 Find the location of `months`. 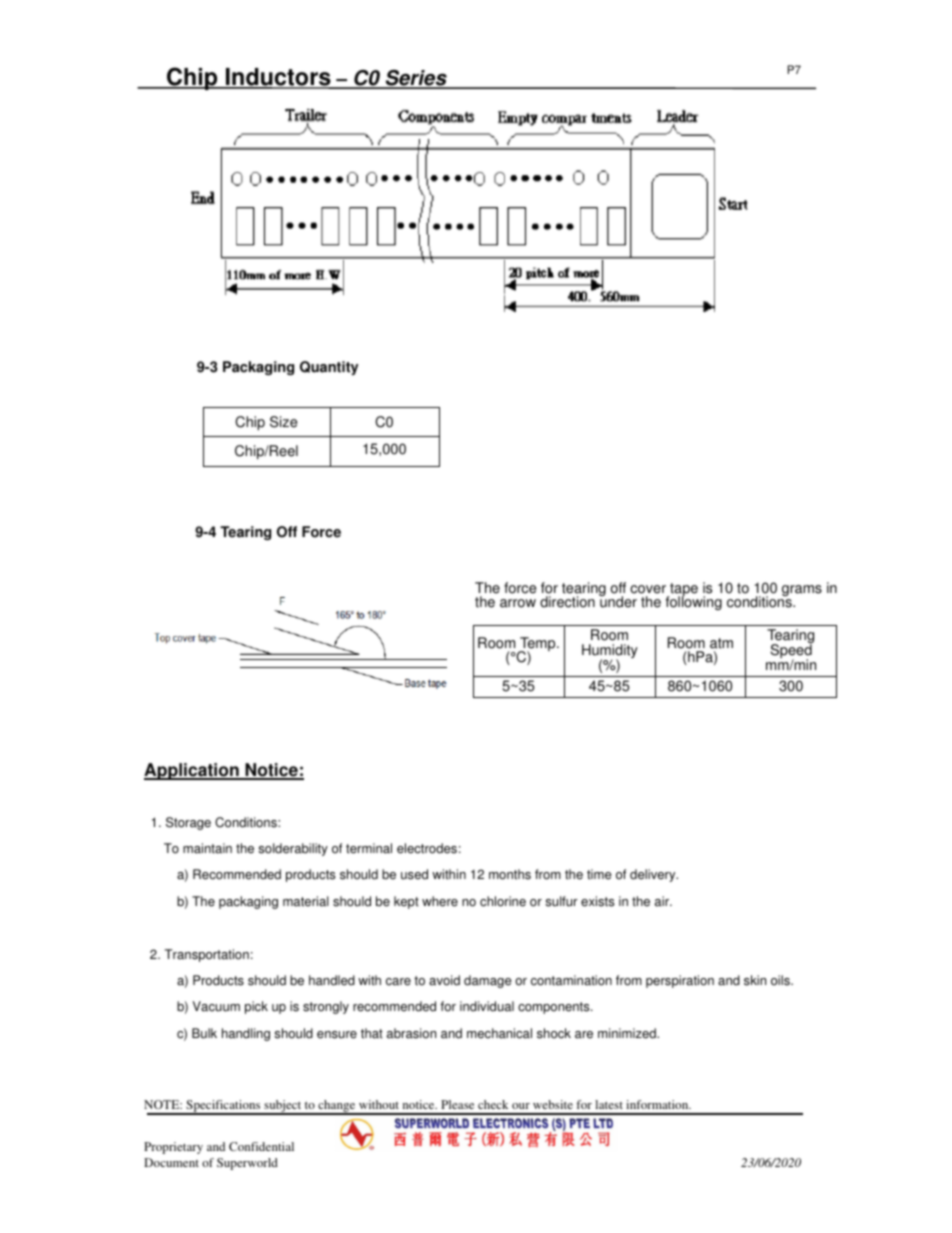

months is located at coordinates (510, 874).
